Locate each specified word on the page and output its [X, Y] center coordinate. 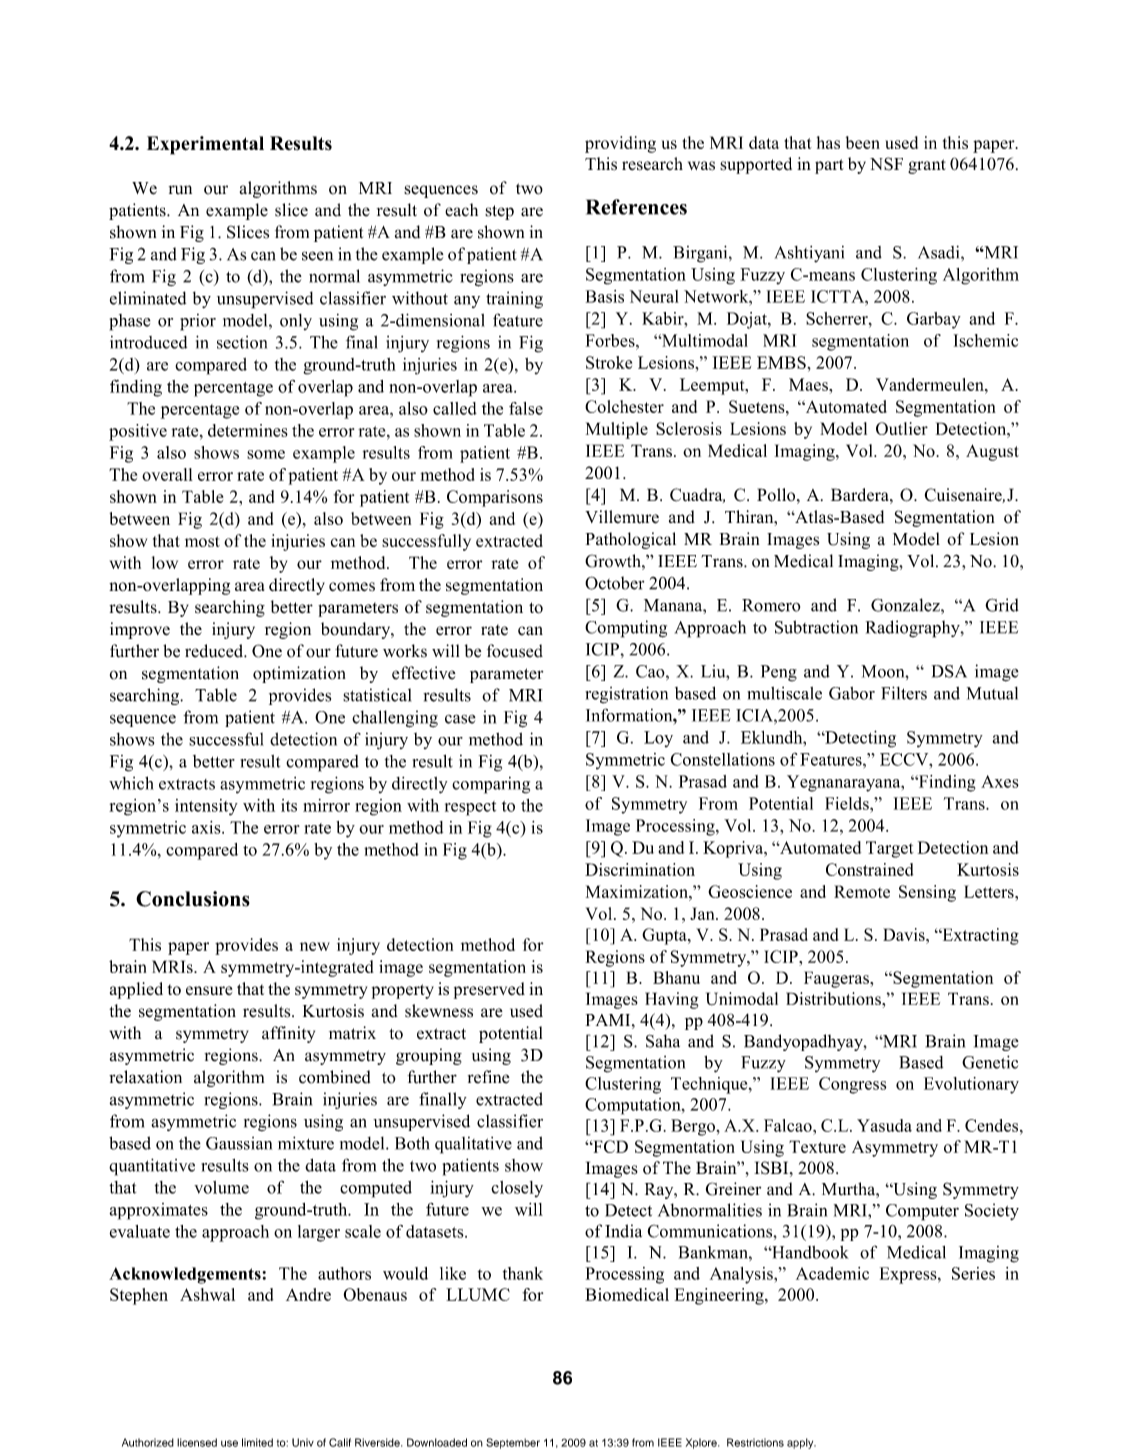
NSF [886, 164]
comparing [491, 785]
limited [257, 1442]
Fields [848, 803]
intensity [206, 807]
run [180, 189]
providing [620, 144]
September [513, 1443]
